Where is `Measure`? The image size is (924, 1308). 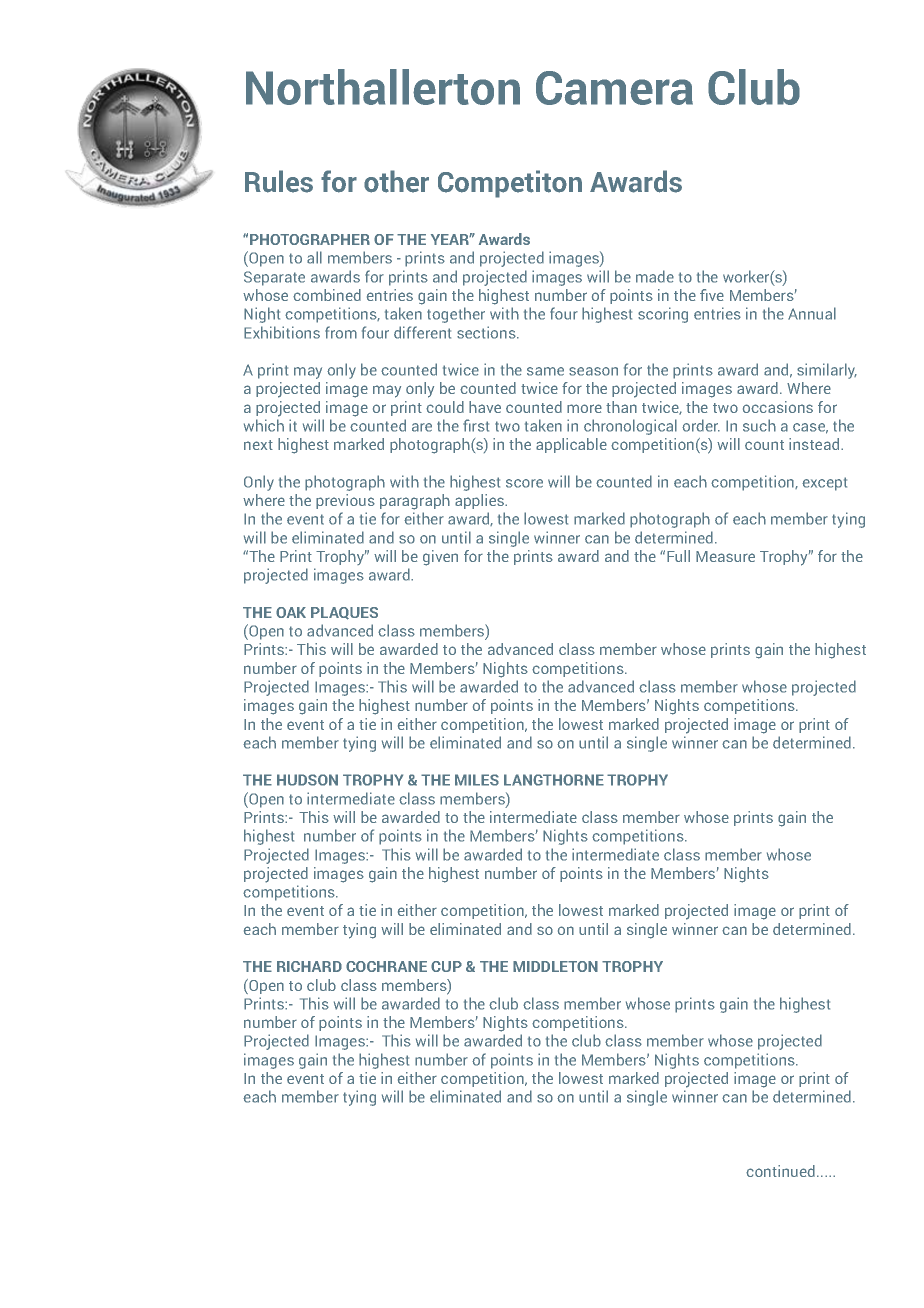 Measure is located at coordinates (725, 556).
